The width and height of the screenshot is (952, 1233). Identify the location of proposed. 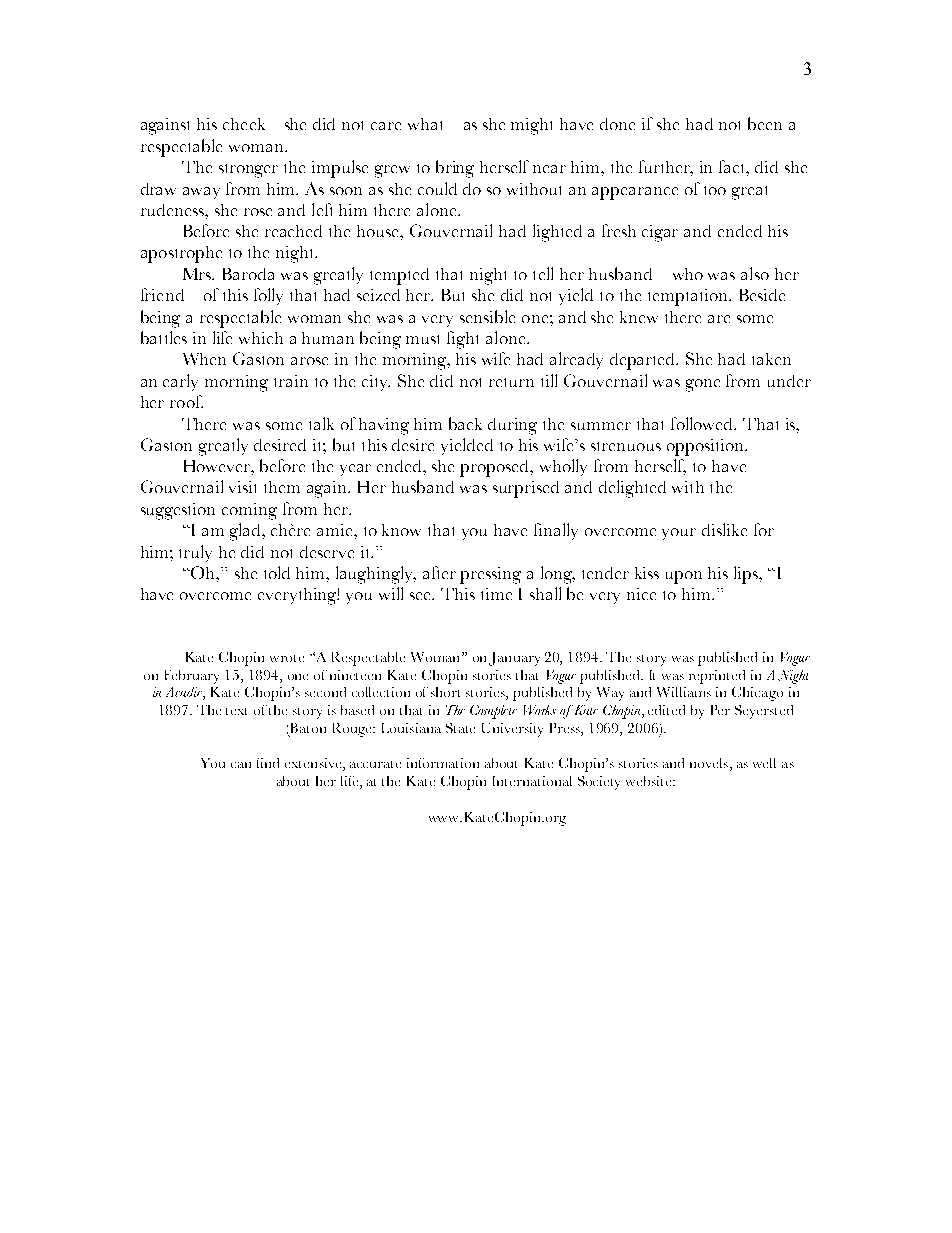
(496, 468).
